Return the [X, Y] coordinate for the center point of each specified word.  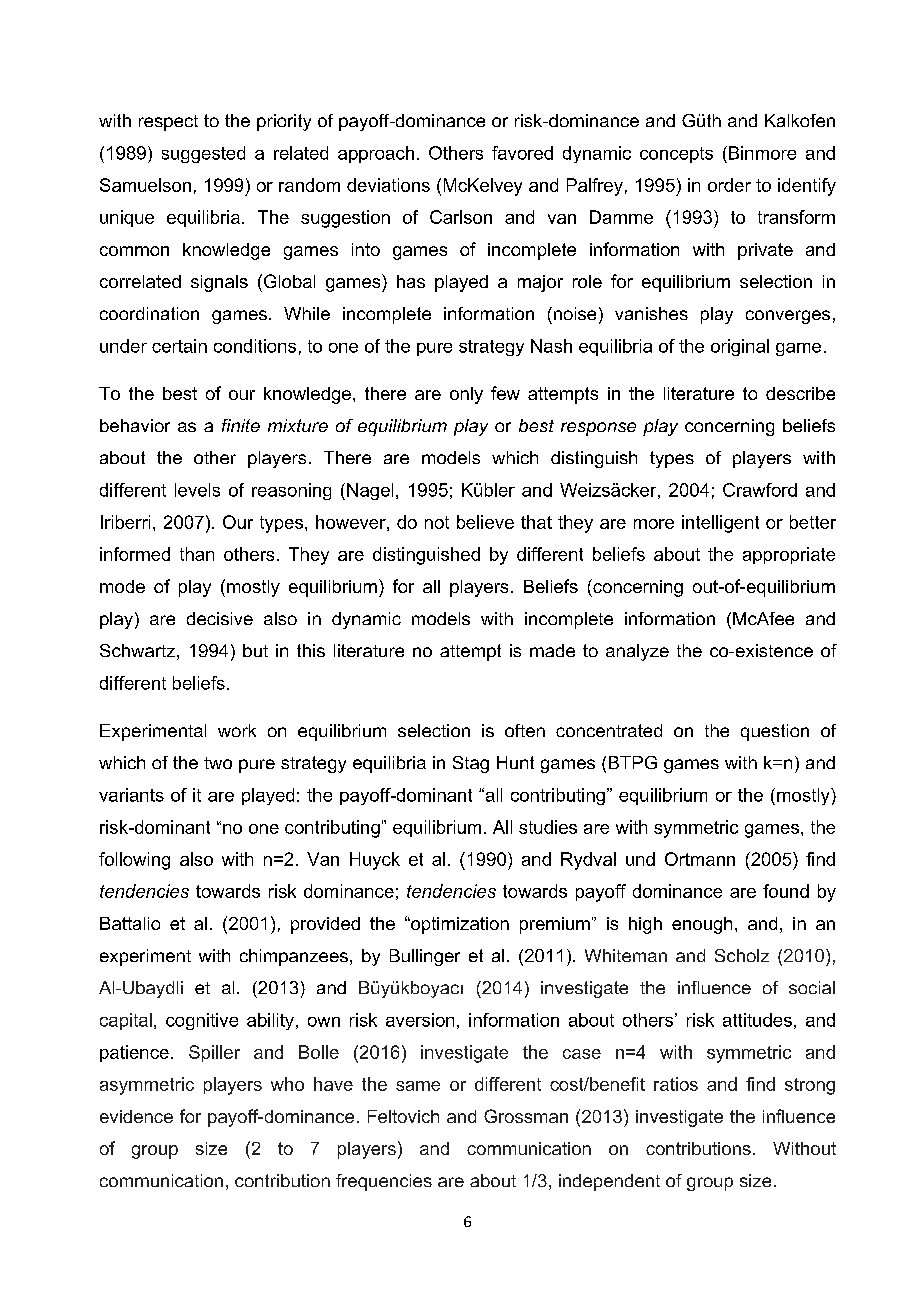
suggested [203, 154]
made [552, 650]
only [466, 395]
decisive [220, 618]
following [134, 861]
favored [522, 153]
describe [800, 393]
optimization [459, 925]
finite [241, 425]
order [729, 185]
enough [702, 925]
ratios [676, 1084]
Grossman [526, 1116]
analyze [637, 652]
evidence [136, 1116]
